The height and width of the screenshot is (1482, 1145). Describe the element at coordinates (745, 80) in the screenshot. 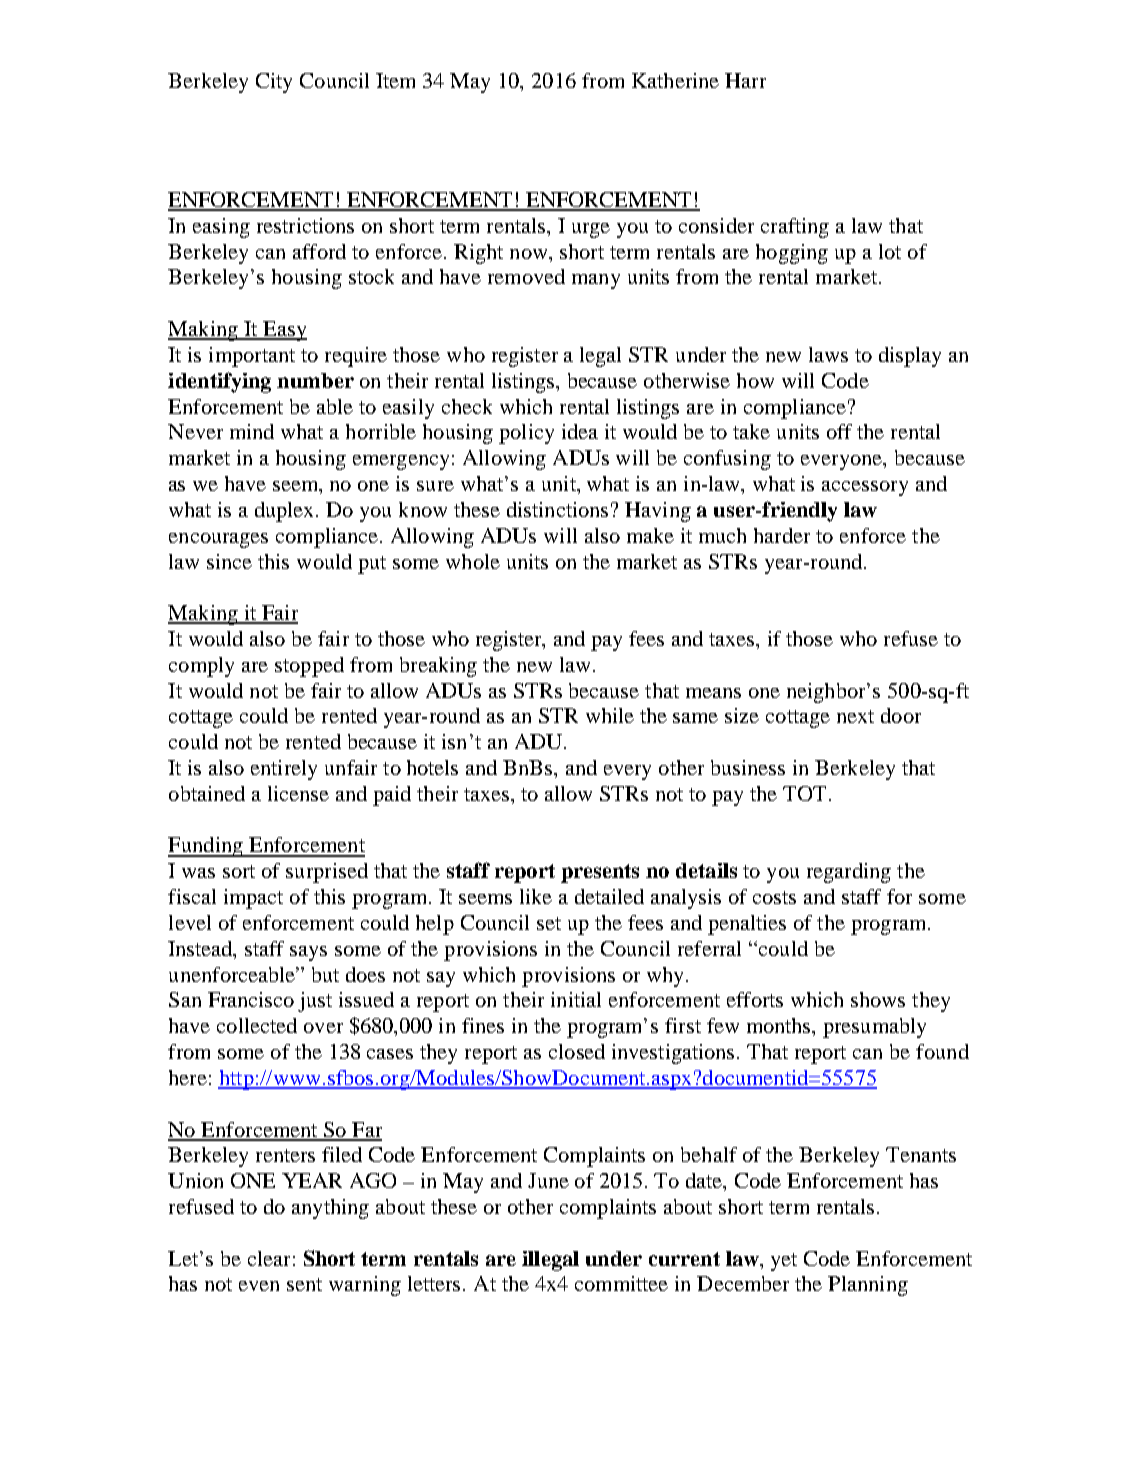

I see `Harr` at that location.
